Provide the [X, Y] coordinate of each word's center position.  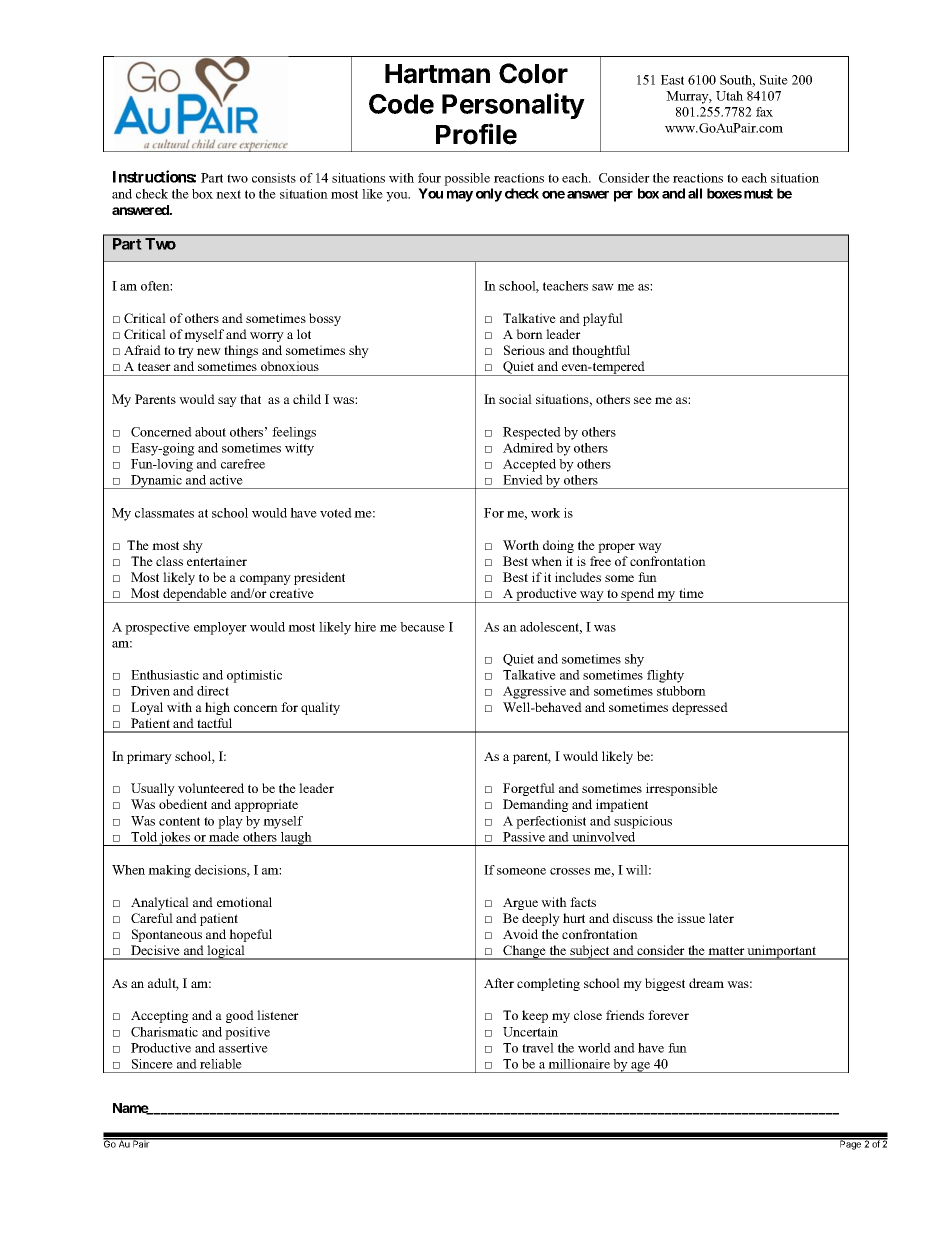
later [721, 918]
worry [267, 337]
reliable [221, 1064]
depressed [700, 708]
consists [274, 178]
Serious [524, 350]
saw [603, 287]
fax [764, 112]
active [226, 480]
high [217, 708]
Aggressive [534, 692]
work [545, 513]
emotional [244, 902]
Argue [520, 904]
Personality [513, 106]
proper [616, 548]
